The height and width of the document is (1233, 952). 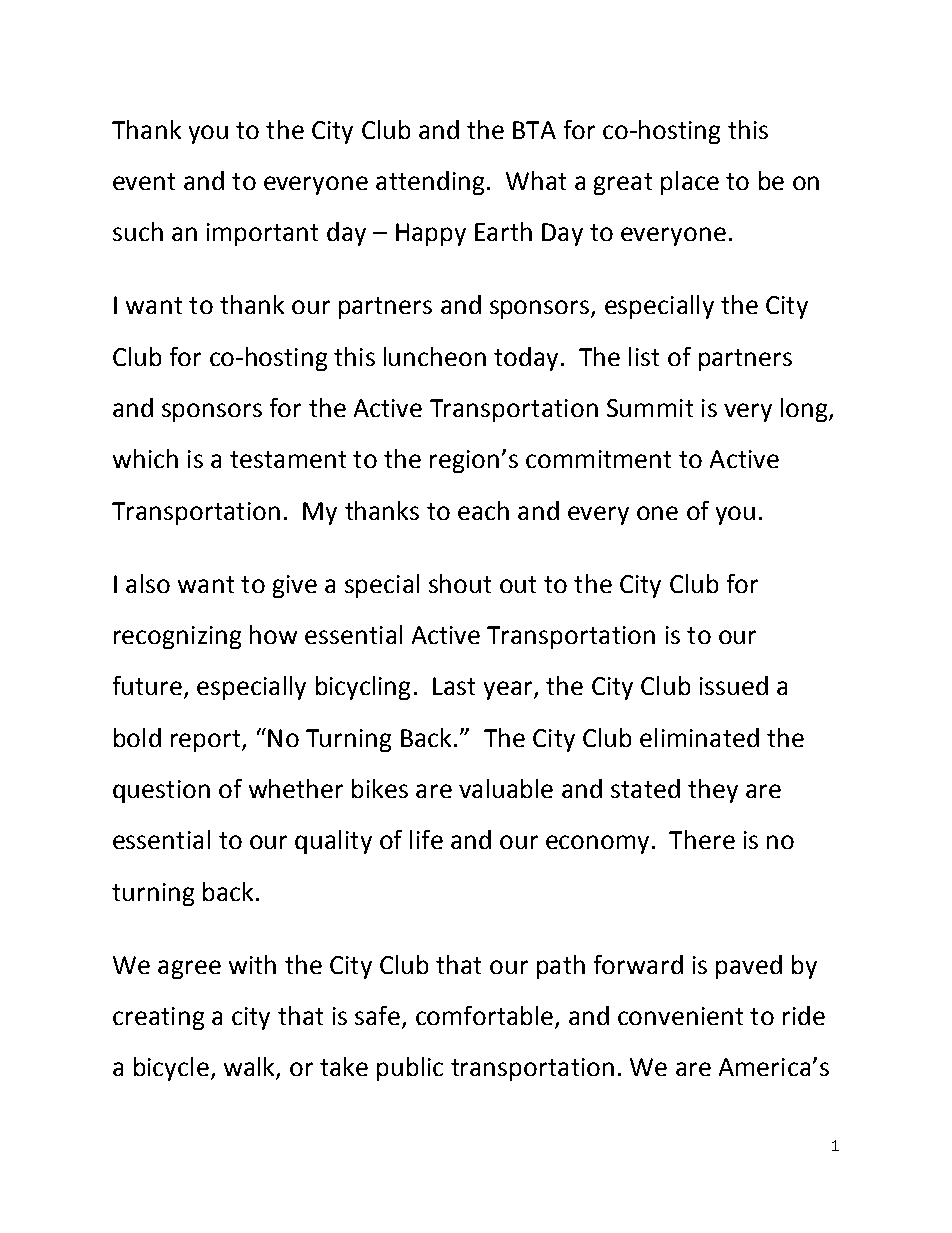 What do you see at coordinates (690, 183) in the document?
I see `place` at bounding box center [690, 183].
